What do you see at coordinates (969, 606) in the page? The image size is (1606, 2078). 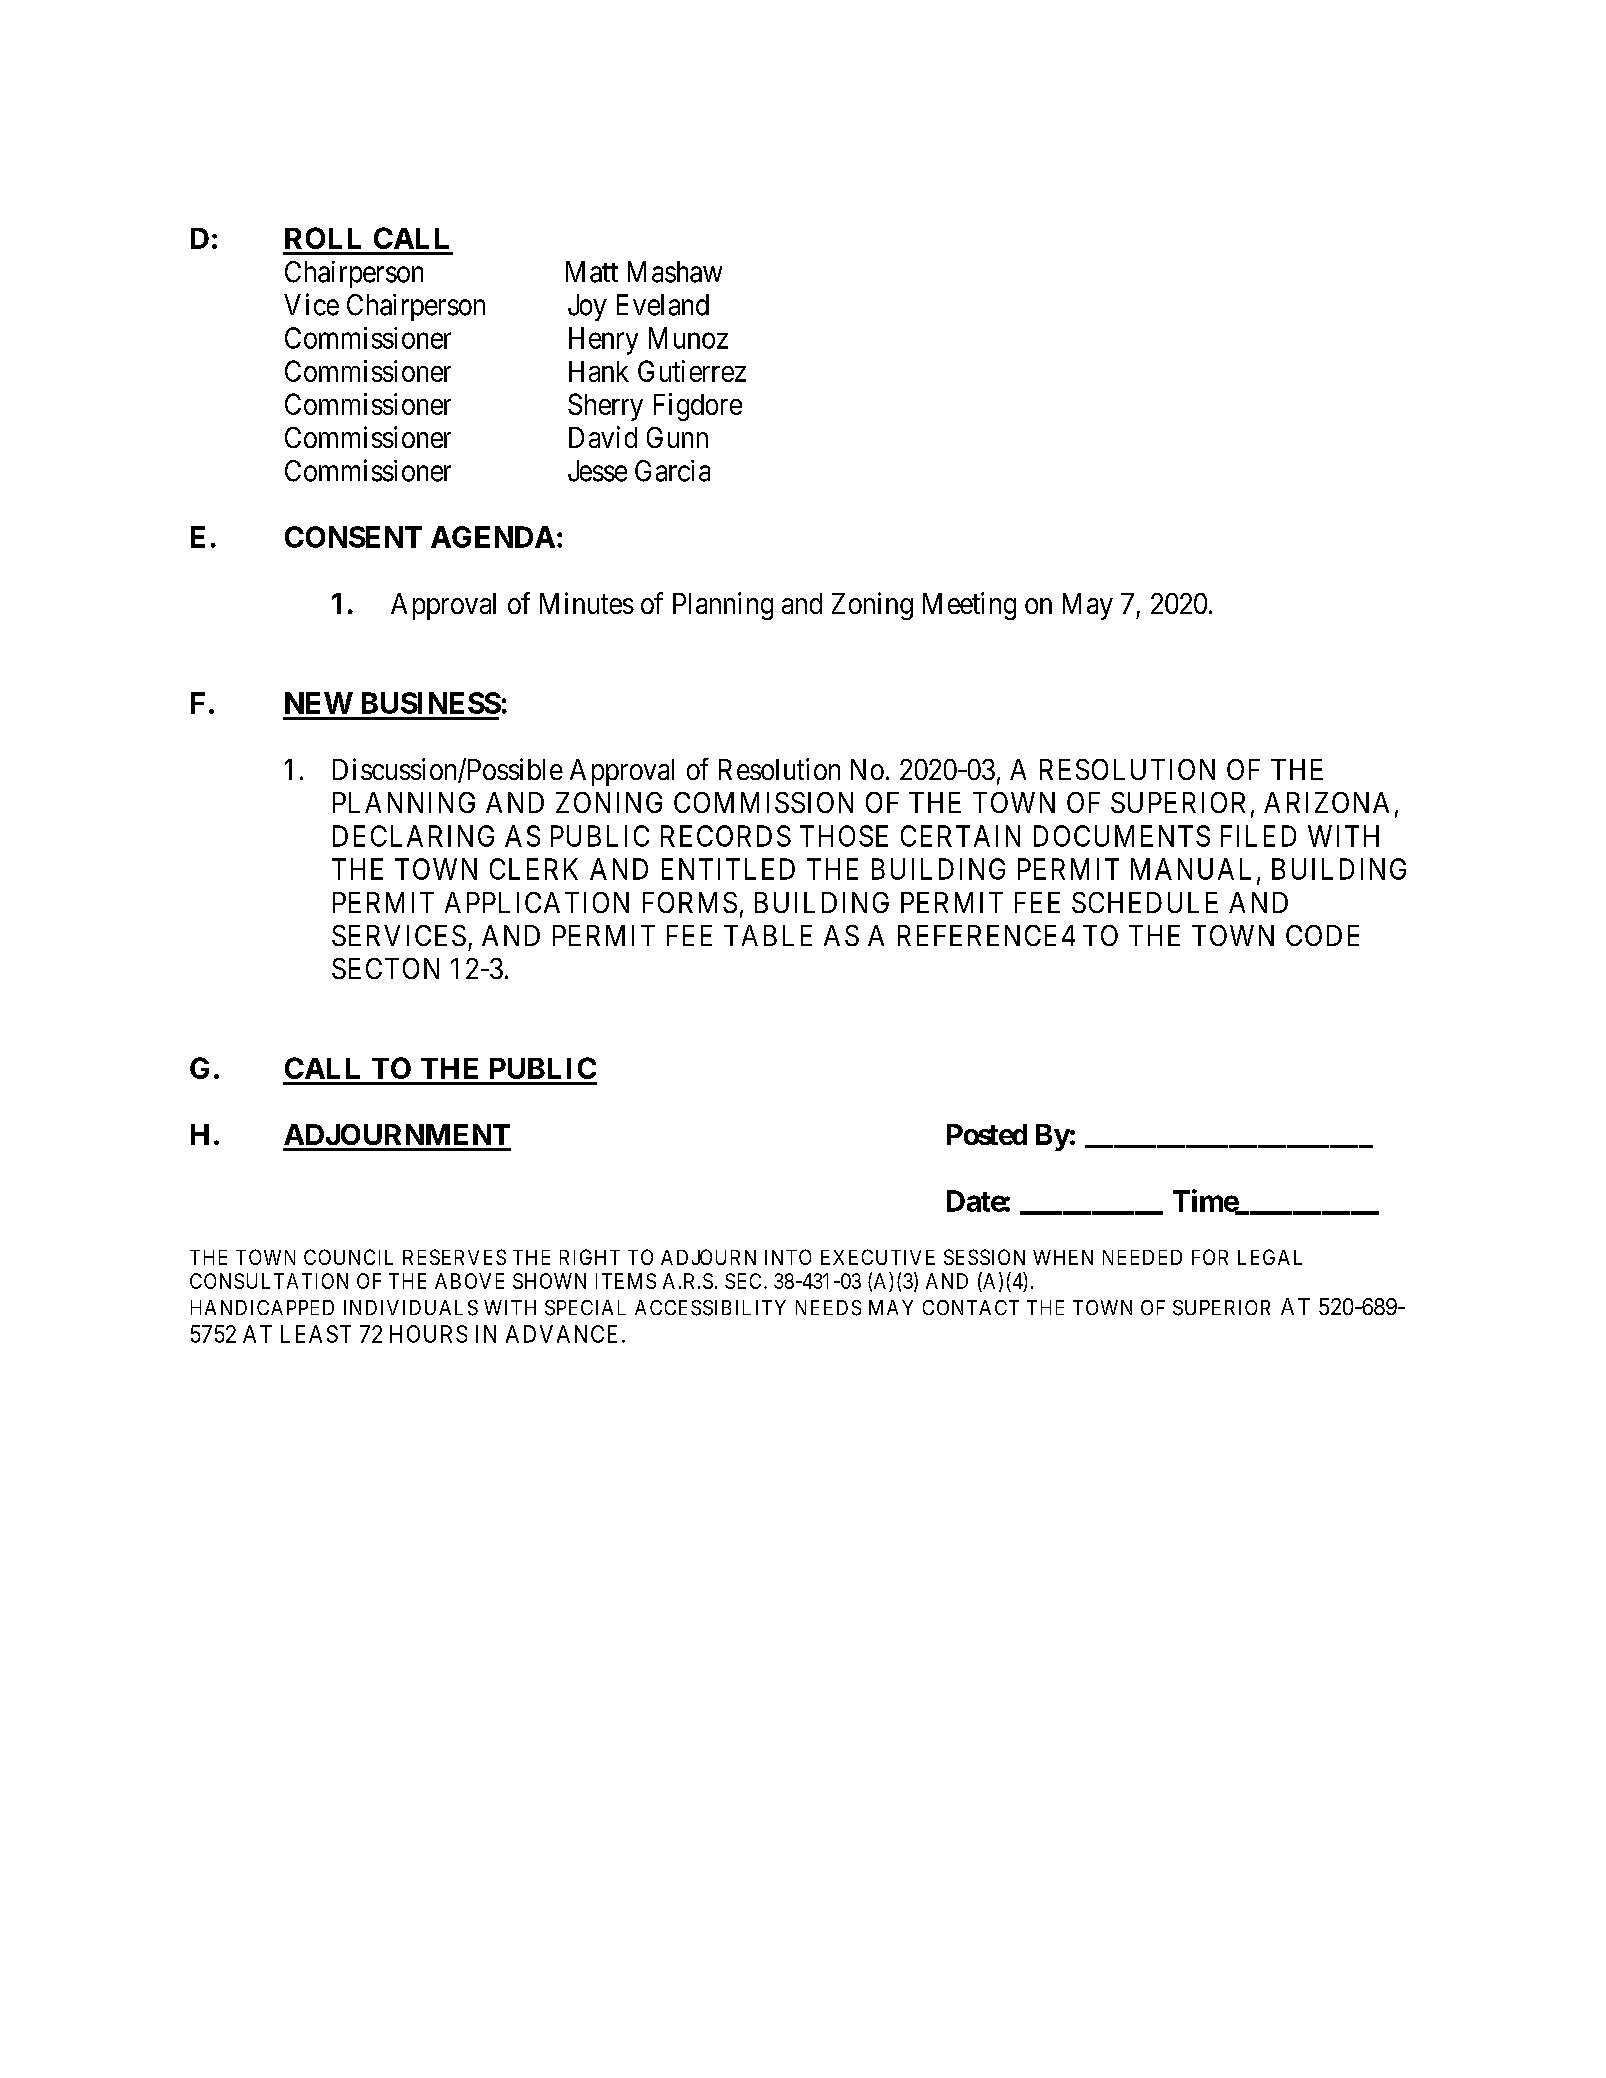 I see `Meeting` at bounding box center [969, 606].
